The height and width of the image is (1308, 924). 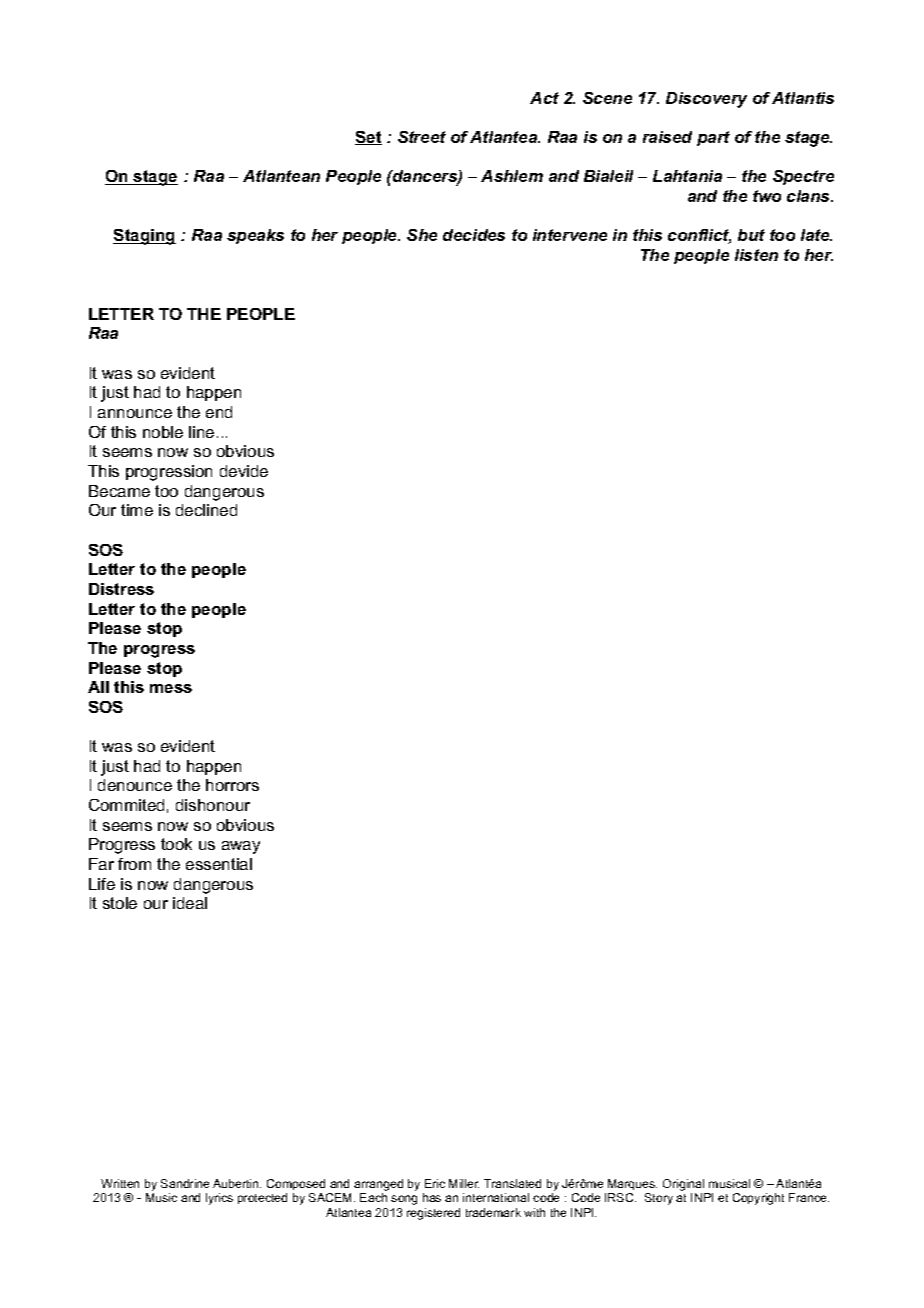 I want to click on away, so click(x=241, y=847).
